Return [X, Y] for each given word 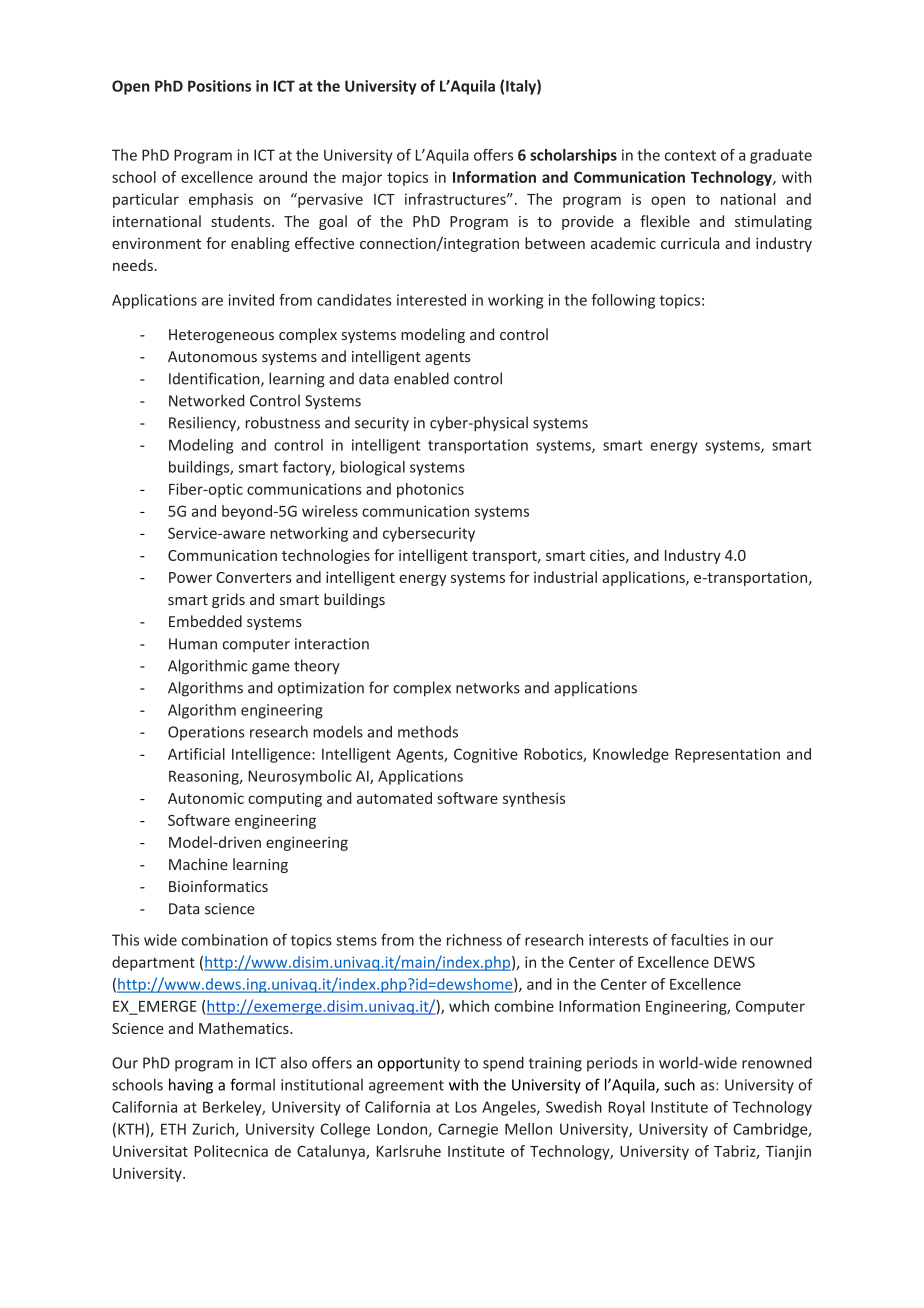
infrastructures [456, 199]
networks [488, 687]
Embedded [205, 621]
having [191, 1086]
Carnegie [468, 1130]
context [690, 155]
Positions [219, 86]
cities [608, 556]
